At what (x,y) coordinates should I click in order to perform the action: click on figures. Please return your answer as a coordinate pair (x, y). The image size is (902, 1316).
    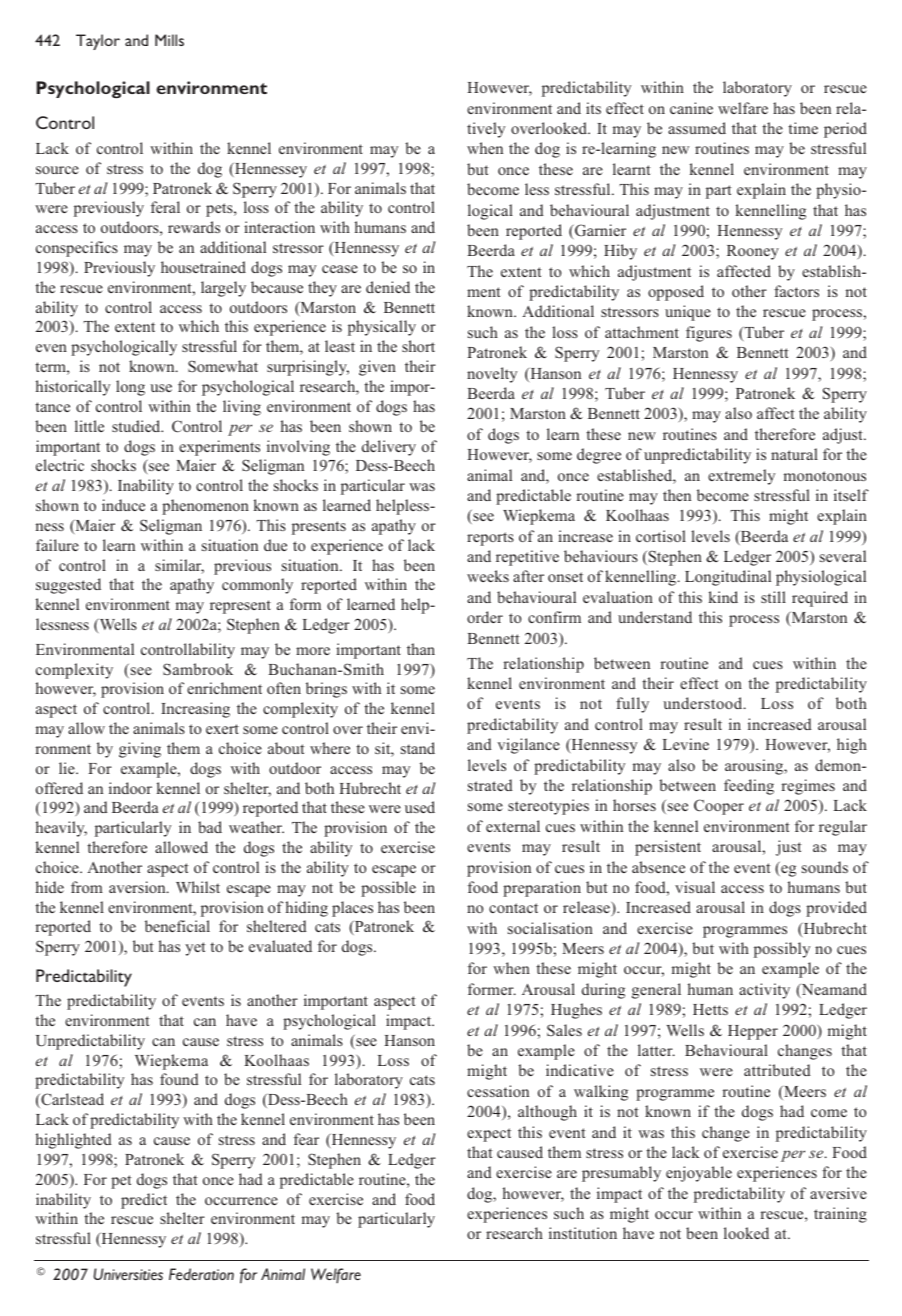
    Looking at the image, I should click on (709, 334).
